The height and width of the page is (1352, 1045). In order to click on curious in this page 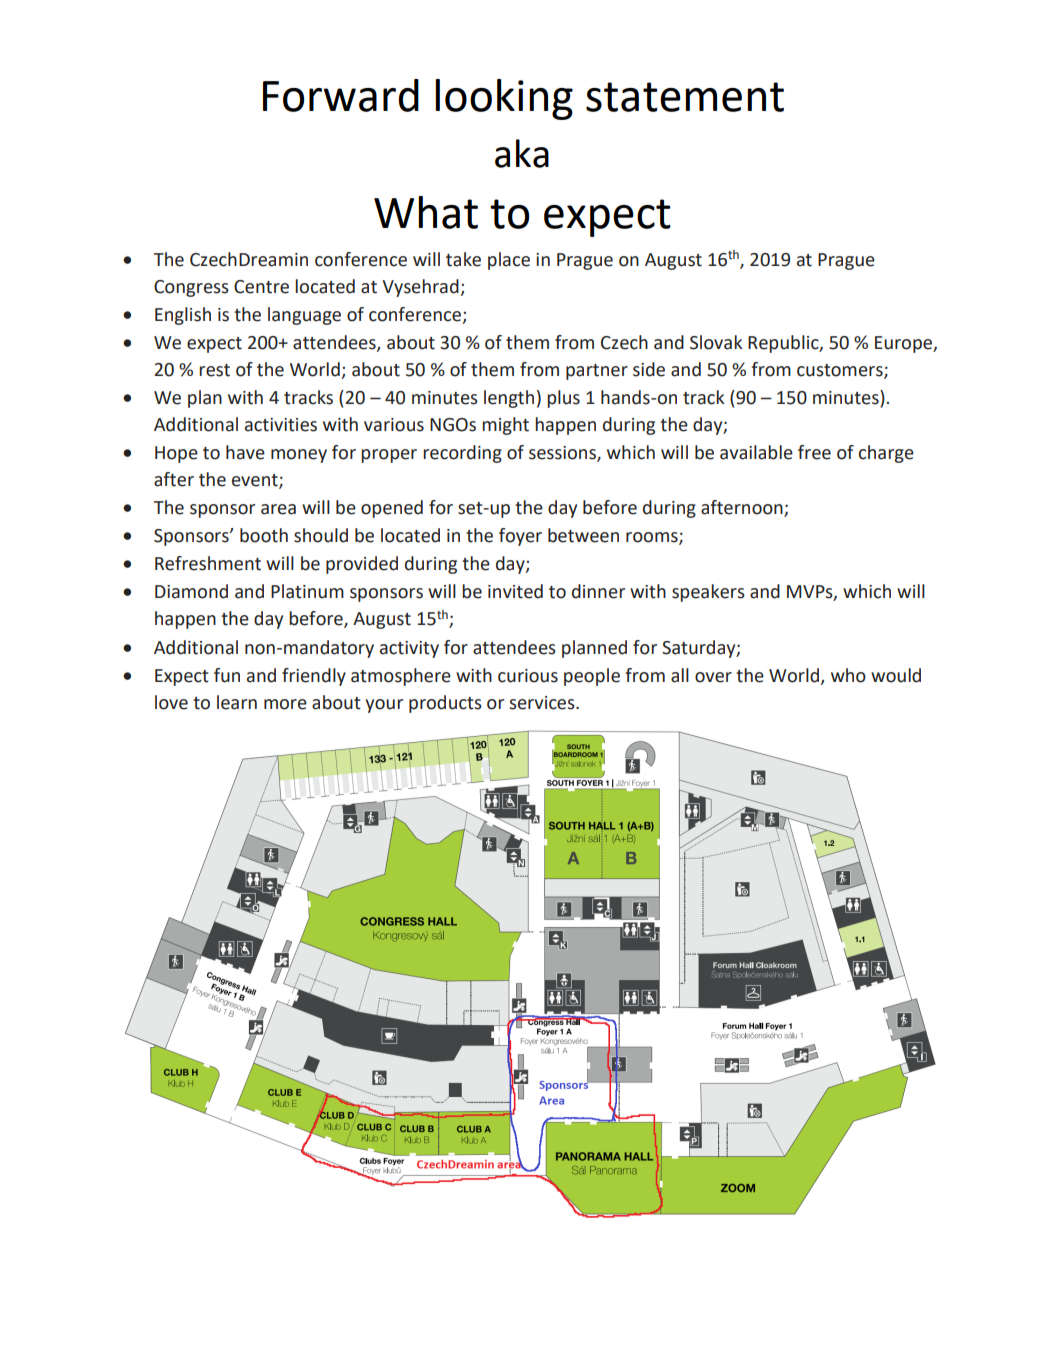, I will do `click(528, 676)`.
